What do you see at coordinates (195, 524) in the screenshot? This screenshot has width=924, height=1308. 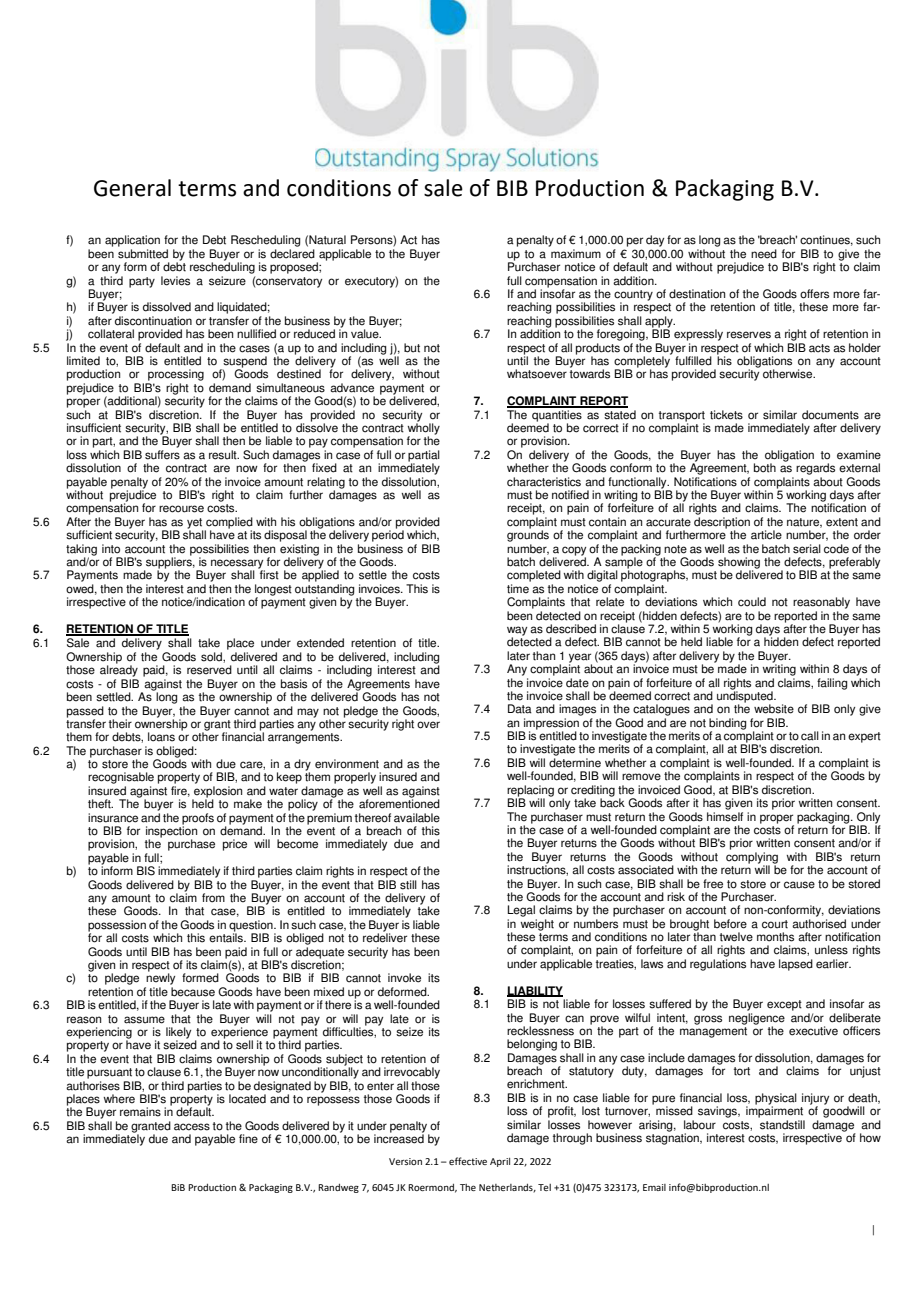 I see `yet` at bounding box center [195, 524].
